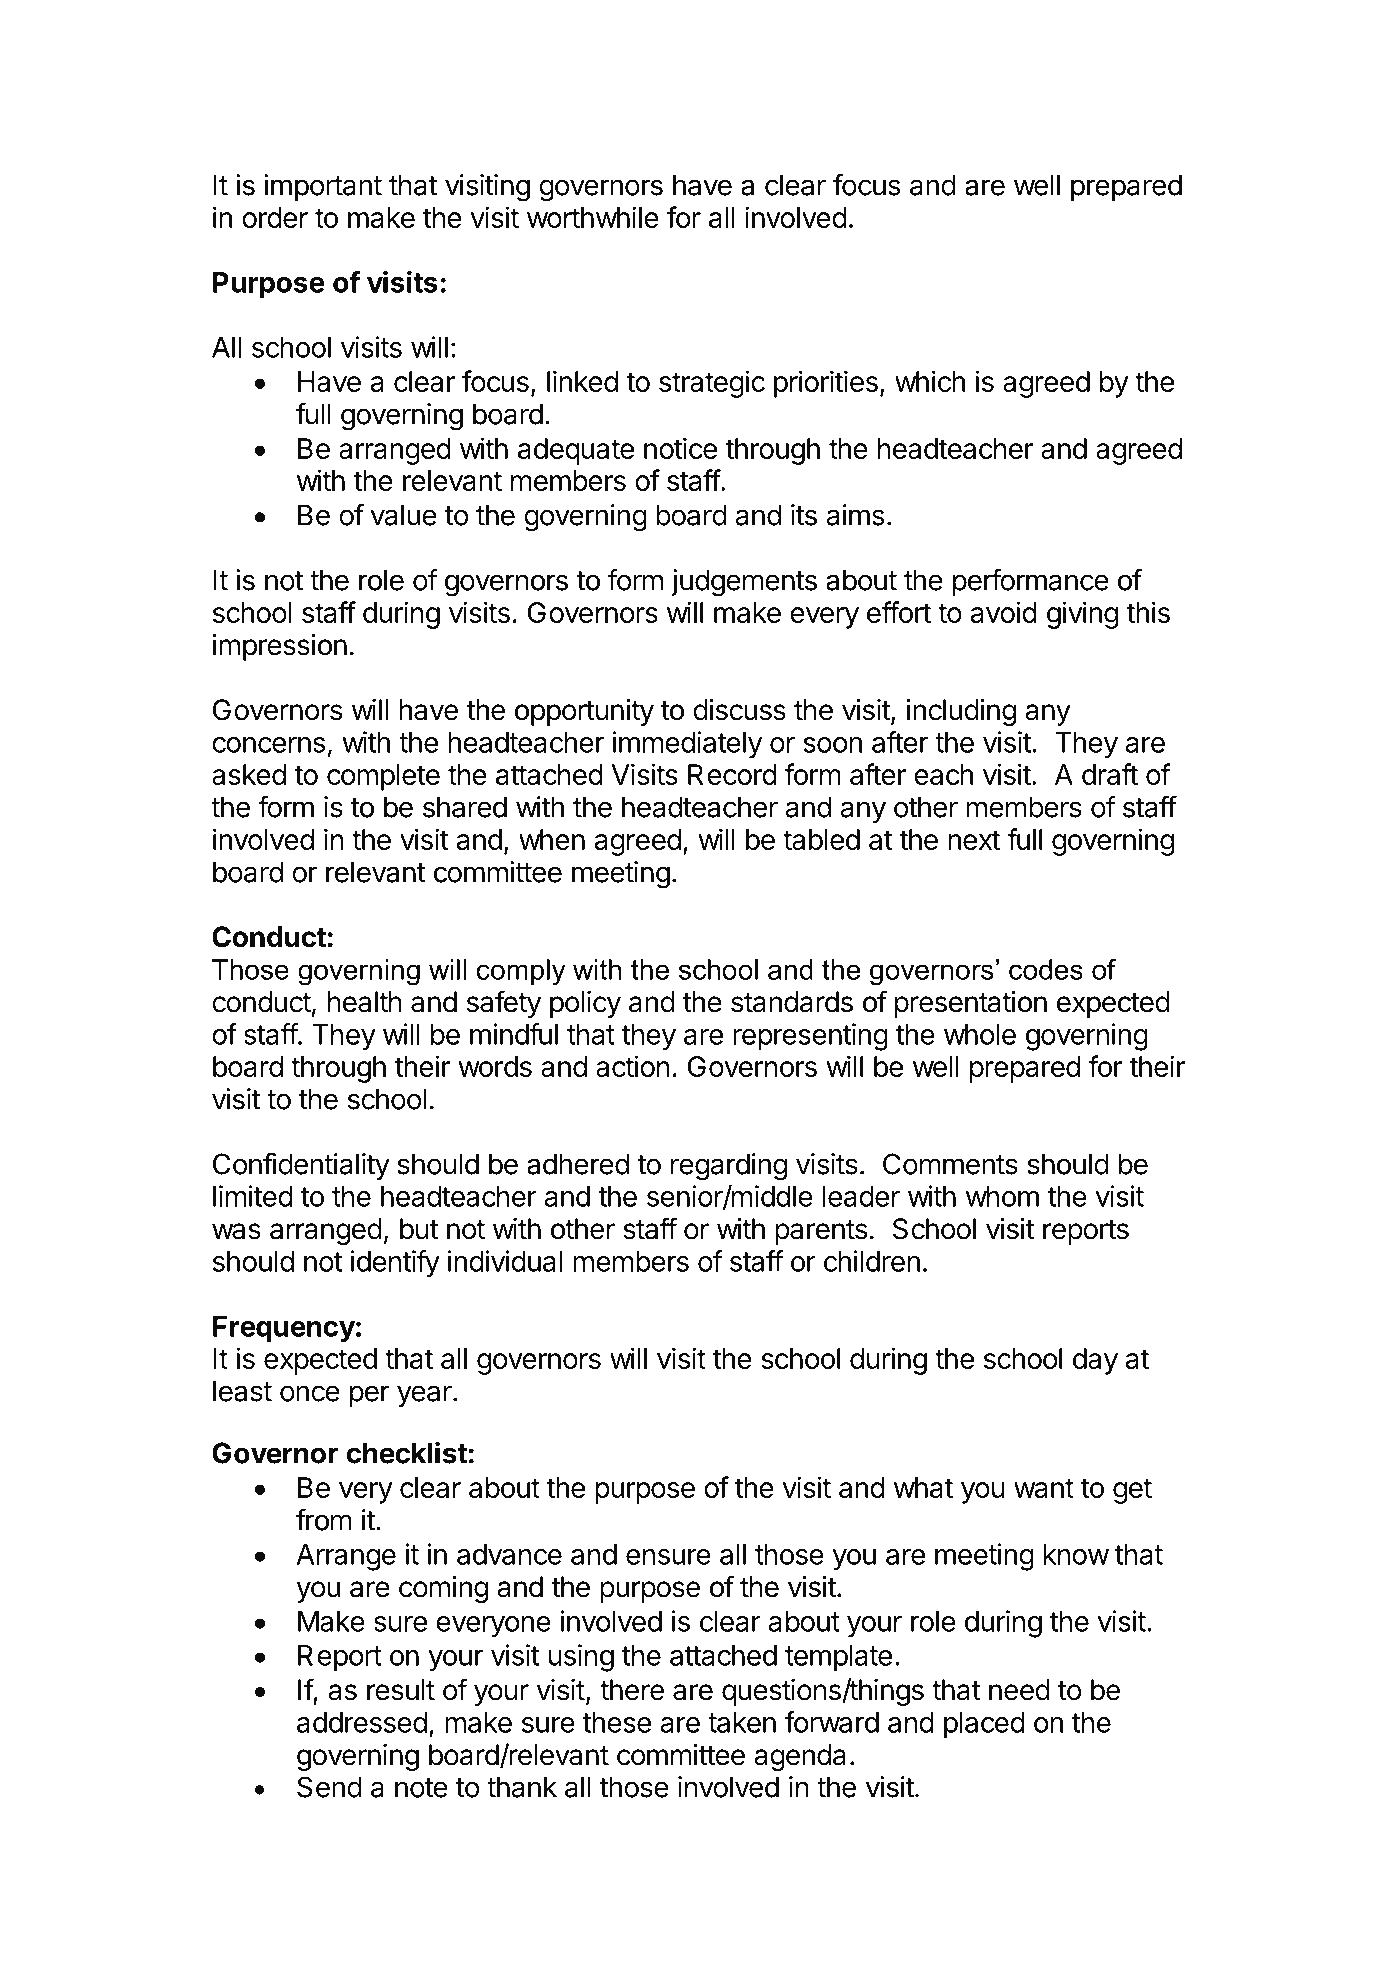 The width and height of the page is (1399, 1979). What do you see at coordinates (961, 712) in the page?
I see `including` at bounding box center [961, 712].
